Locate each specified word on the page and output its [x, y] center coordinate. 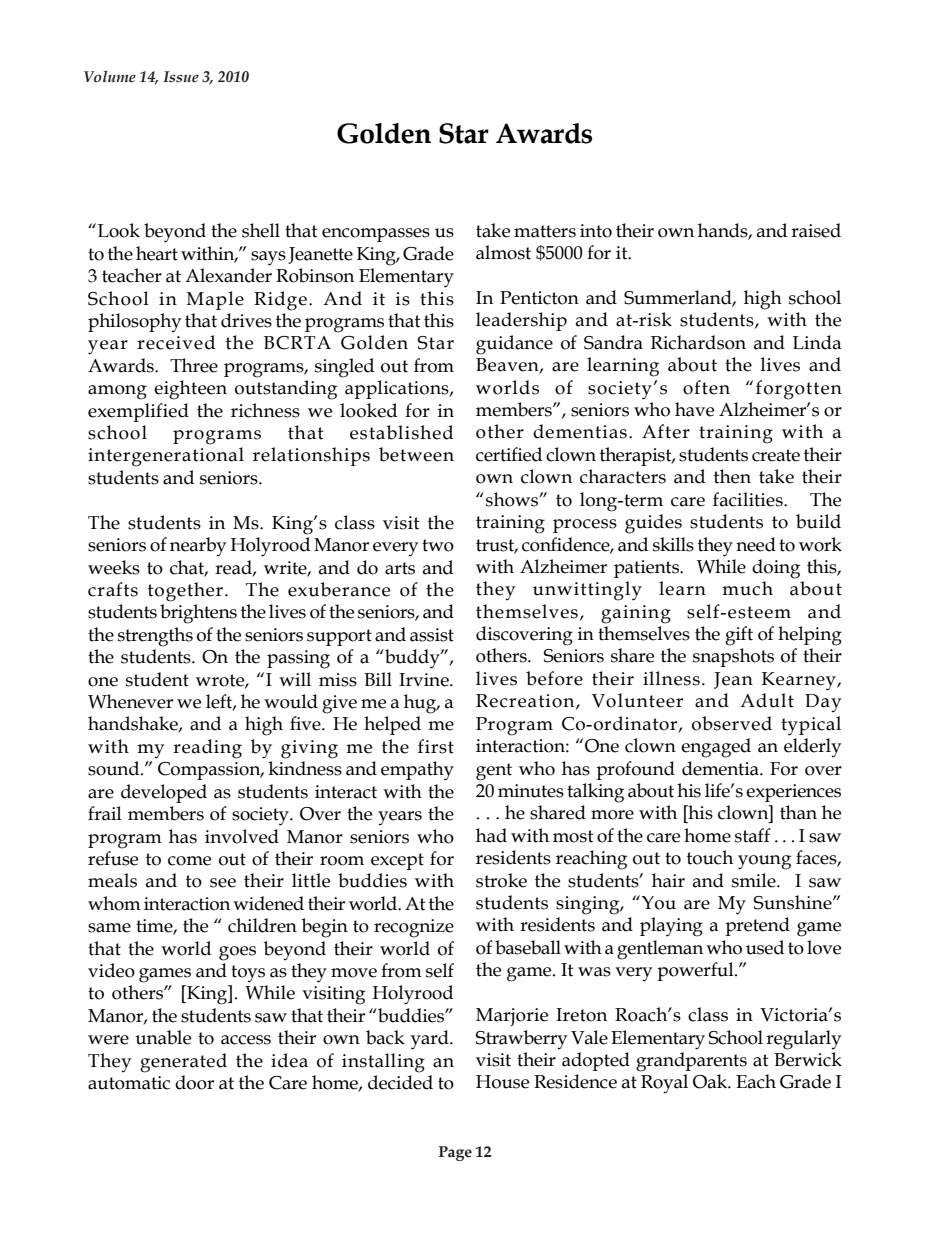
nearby [198, 546]
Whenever [130, 701]
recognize [414, 928]
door [194, 1082]
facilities [749, 499]
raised [816, 230]
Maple [215, 300]
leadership [521, 321]
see [223, 883]
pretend [757, 926]
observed [732, 723]
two [438, 545]
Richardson [698, 342]
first [436, 746]
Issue [181, 77]
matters [545, 231]
